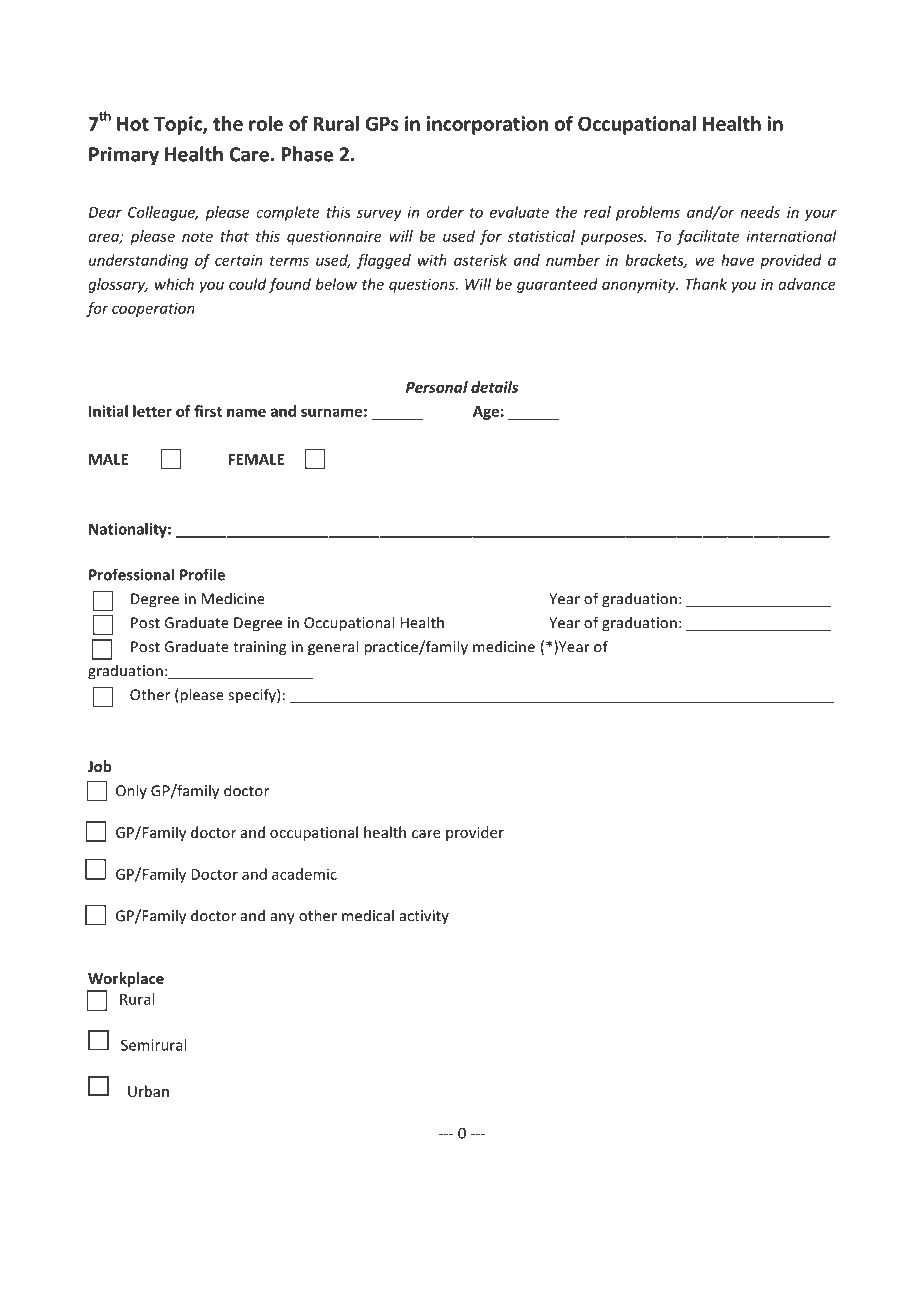 The height and width of the page is (1308, 924). I want to click on Primary, so click(124, 156).
